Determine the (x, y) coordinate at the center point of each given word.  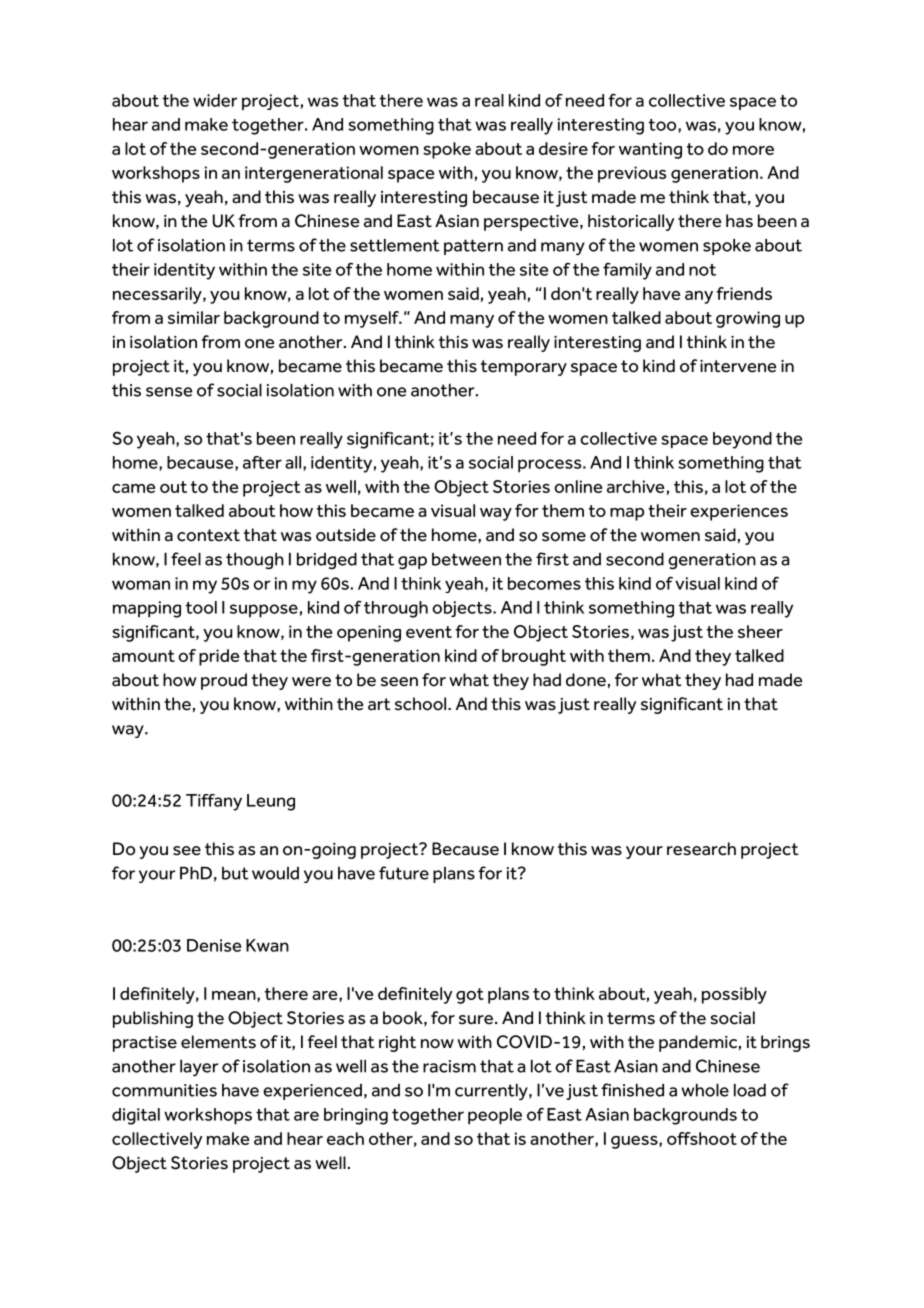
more (753, 150)
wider (215, 100)
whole (705, 1090)
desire (563, 148)
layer (199, 1068)
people (495, 1116)
